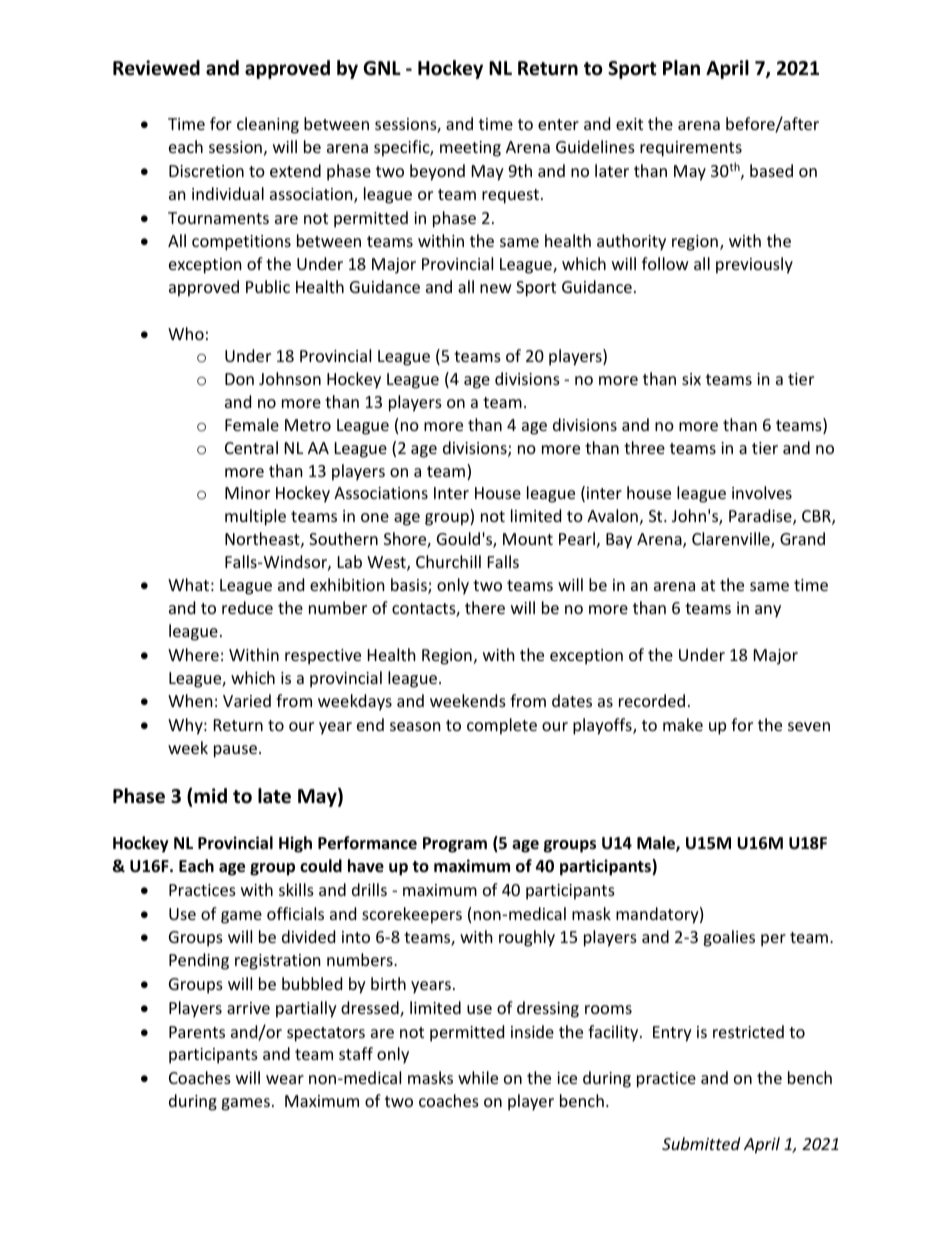 The width and height of the screenshot is (952, 1233). Describe the element at coordinates (681, 68) in the screenshot. I see `Plan` at that location.
